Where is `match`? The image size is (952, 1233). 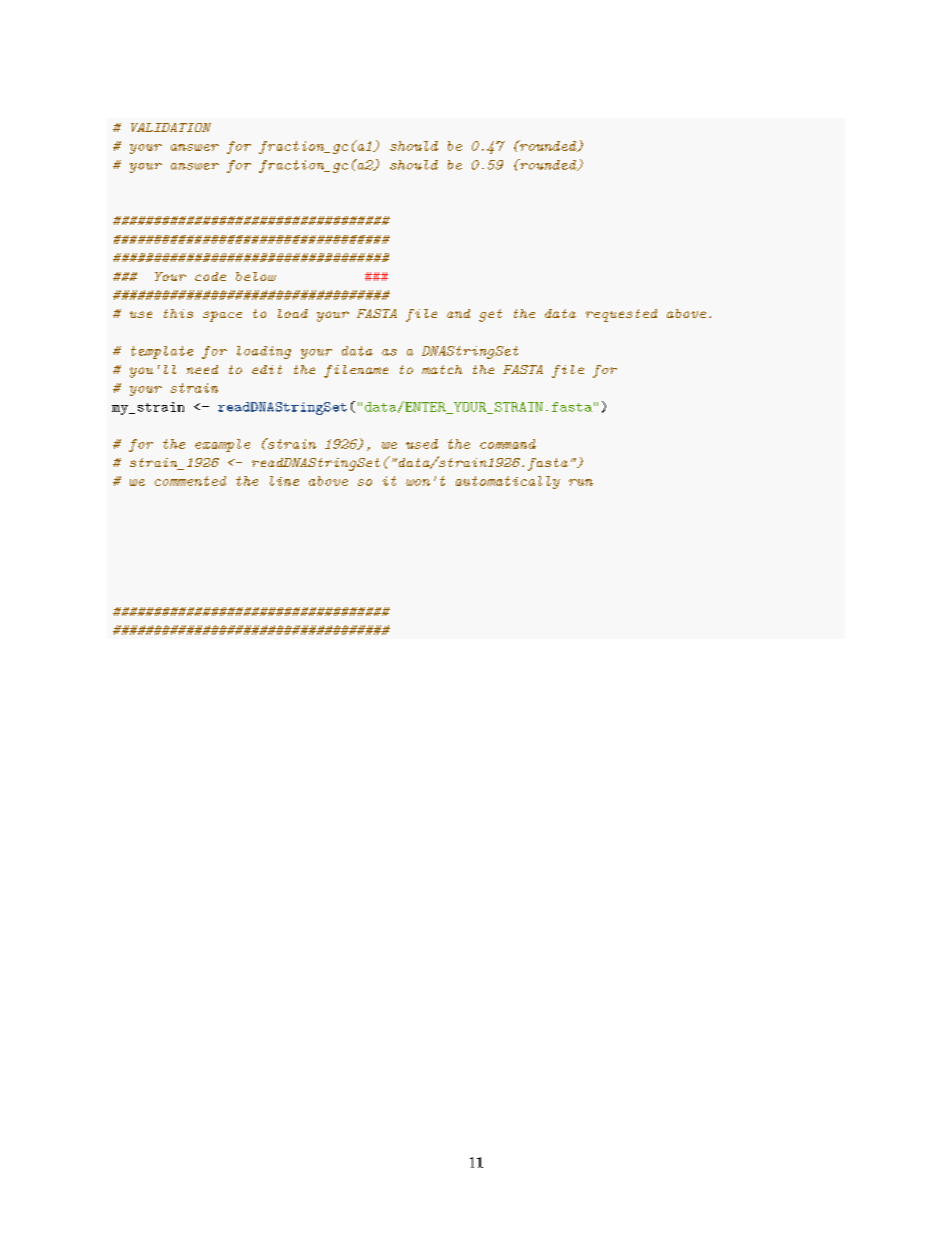 match is located at coordinates (442, 369).
